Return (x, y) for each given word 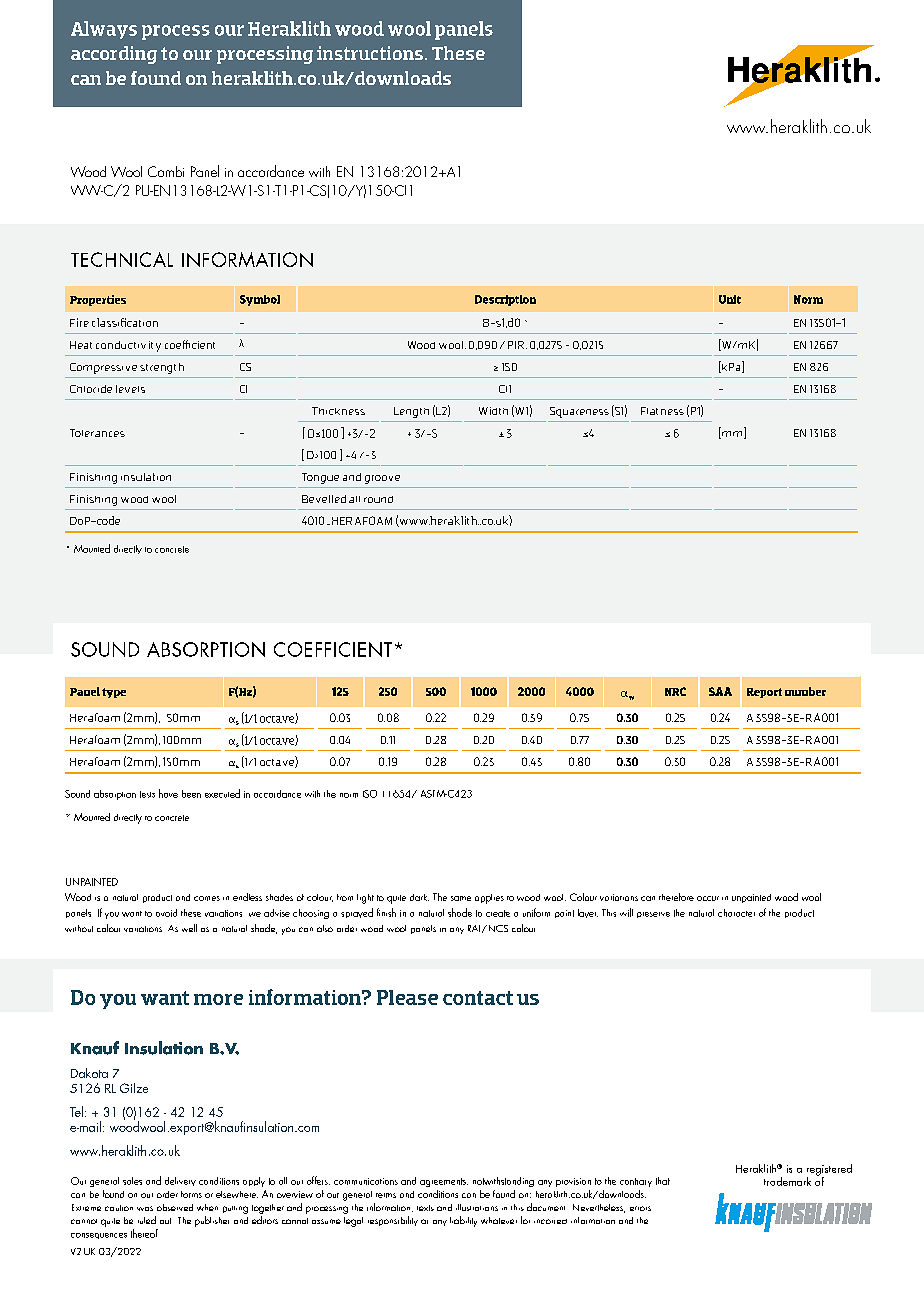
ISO (370, 794)
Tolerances (97, 433)
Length (411, 412)
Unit (730, 299)
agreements (444, 1182)
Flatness (662, 411)
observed (175, 1207)
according (114, 55)
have (168, 793)
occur (708, 898)
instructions (370, 53)
